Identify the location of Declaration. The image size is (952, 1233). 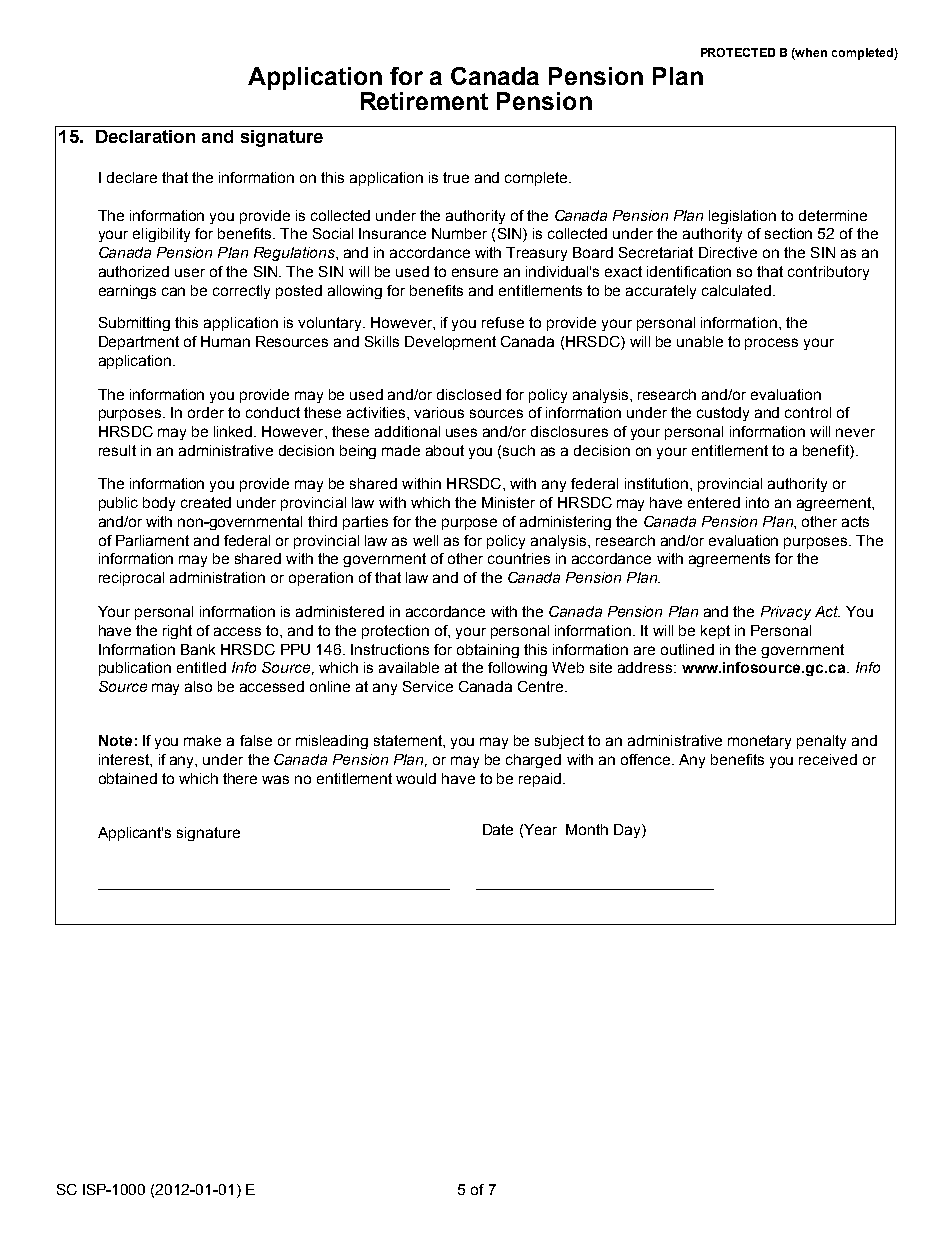
(145, 136).
